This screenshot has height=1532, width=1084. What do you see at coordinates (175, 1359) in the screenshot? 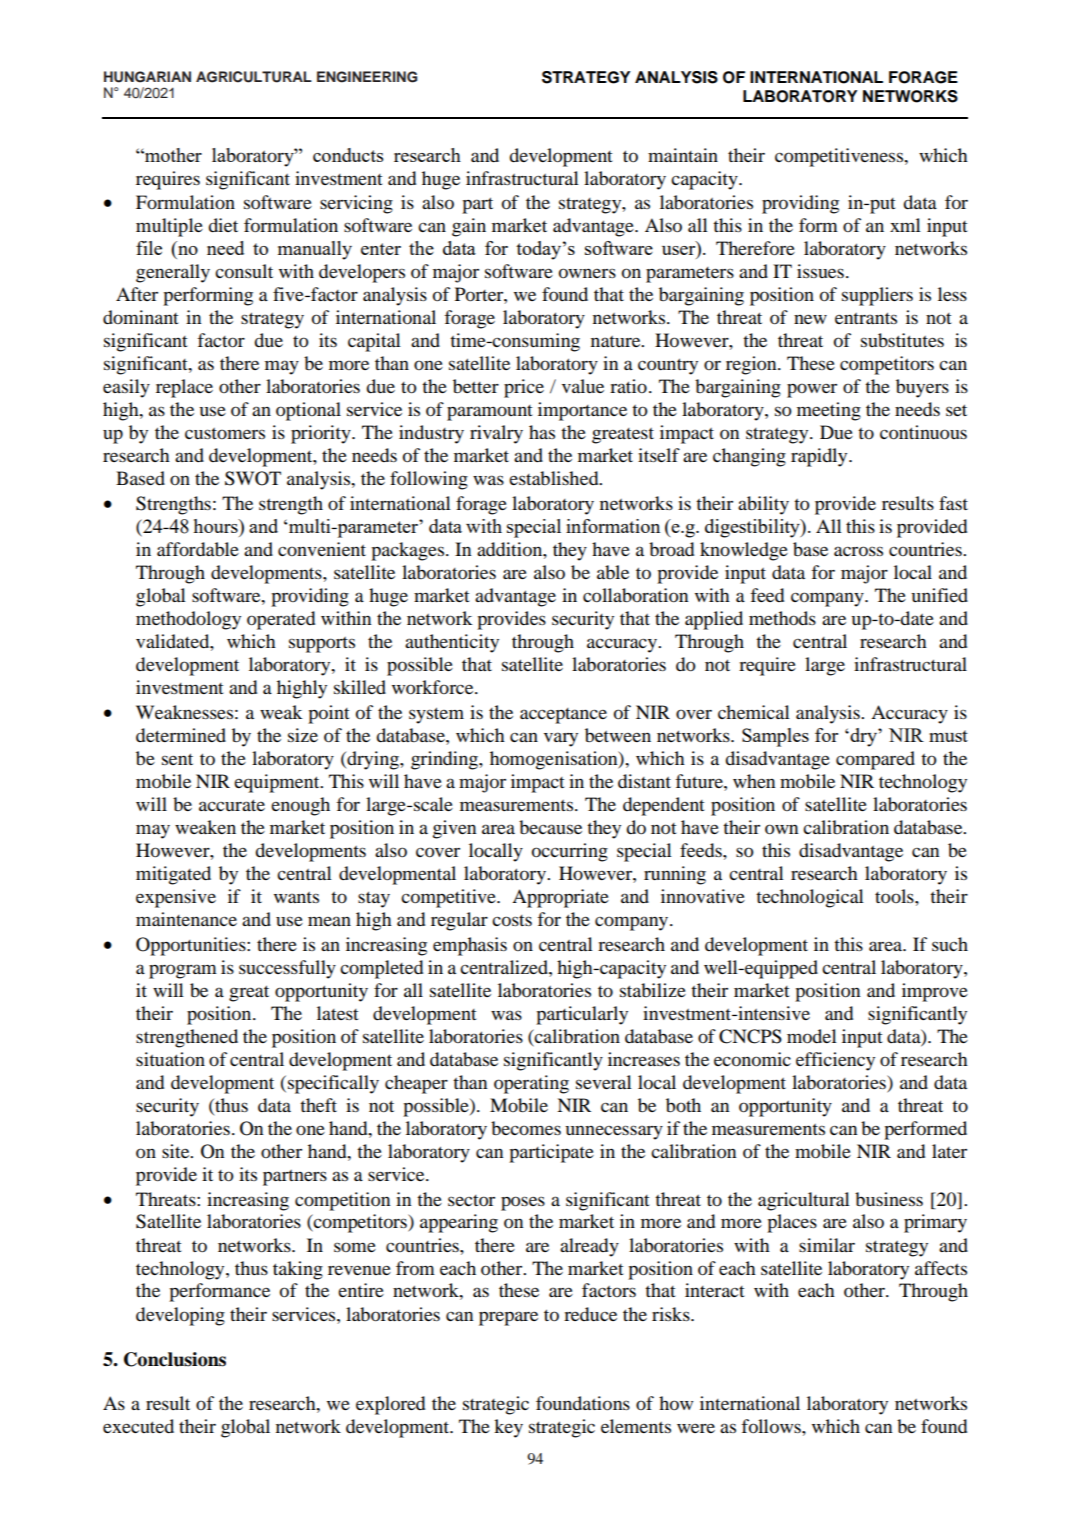
I see `Conclusions` at bounding box center [175, 1359].
